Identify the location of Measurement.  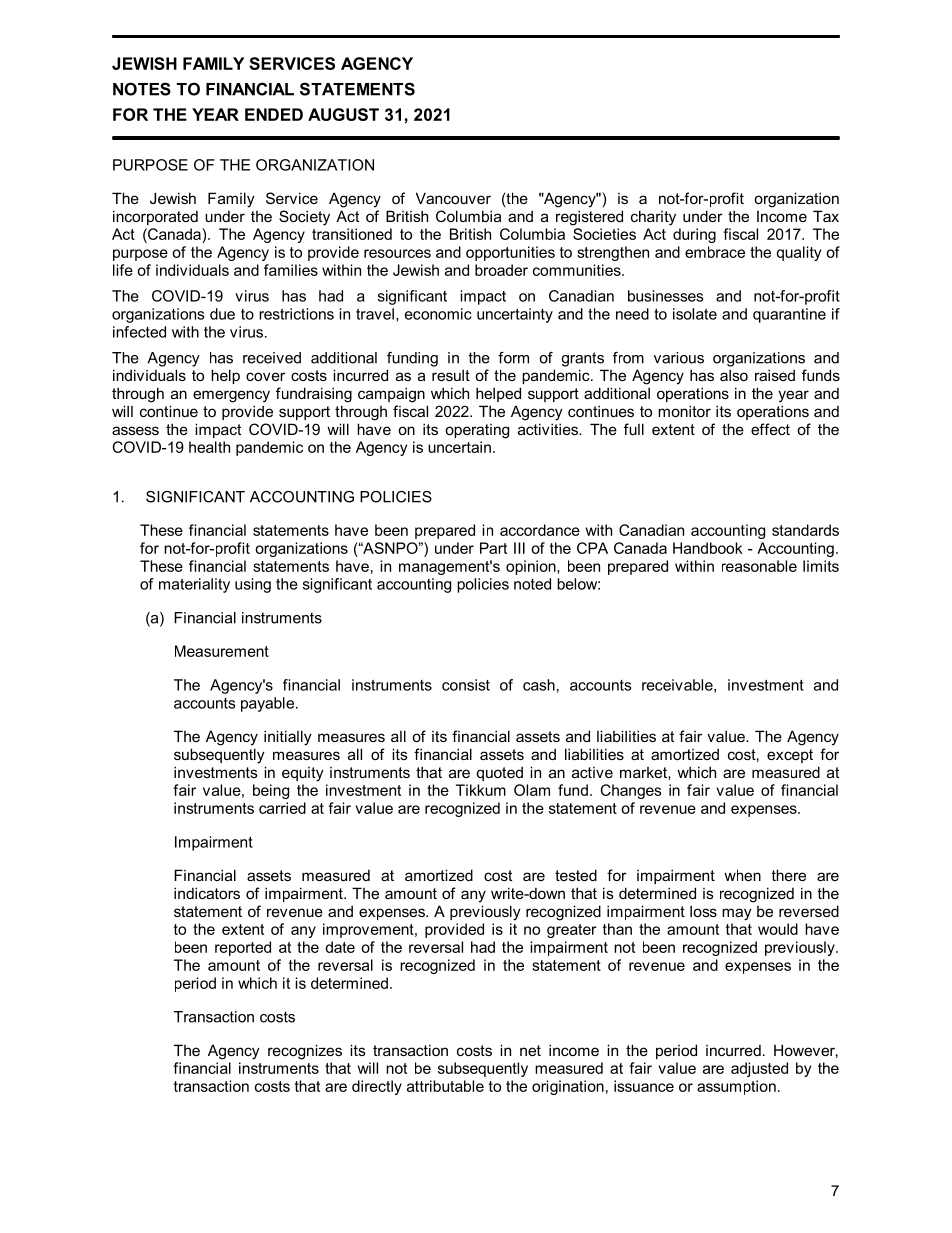
(222, 651).
